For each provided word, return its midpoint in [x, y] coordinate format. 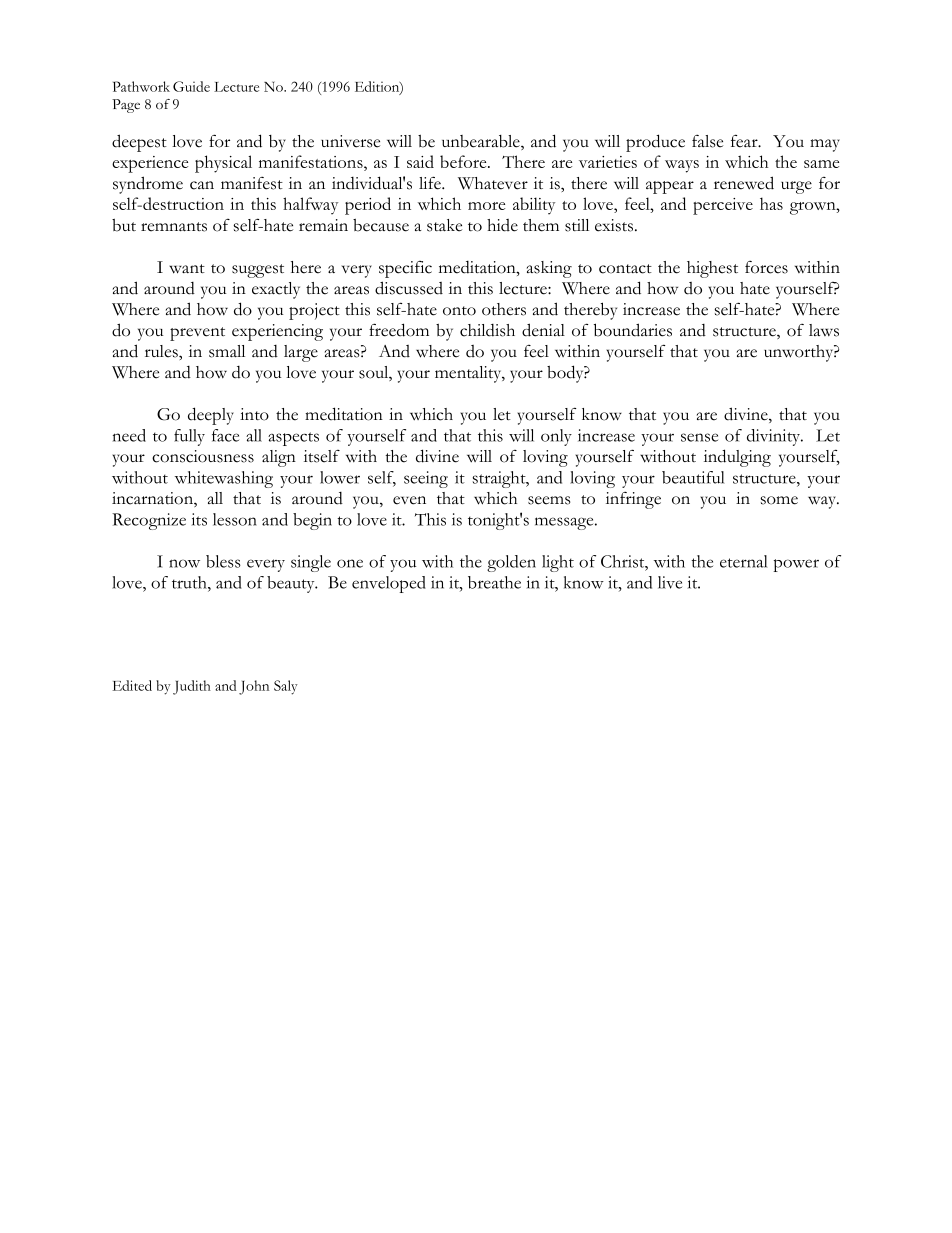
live [670, 582]
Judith [192, 687]
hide [502, 225]
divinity [775, 437]
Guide [191, 86]
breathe [494, 582]
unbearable [482, 142]
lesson [235, 519]
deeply [211, 416]
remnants [174, 227]
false [707, 141]
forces [766, 267]
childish [487, 330]
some [779, 500]
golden [511, 563]
